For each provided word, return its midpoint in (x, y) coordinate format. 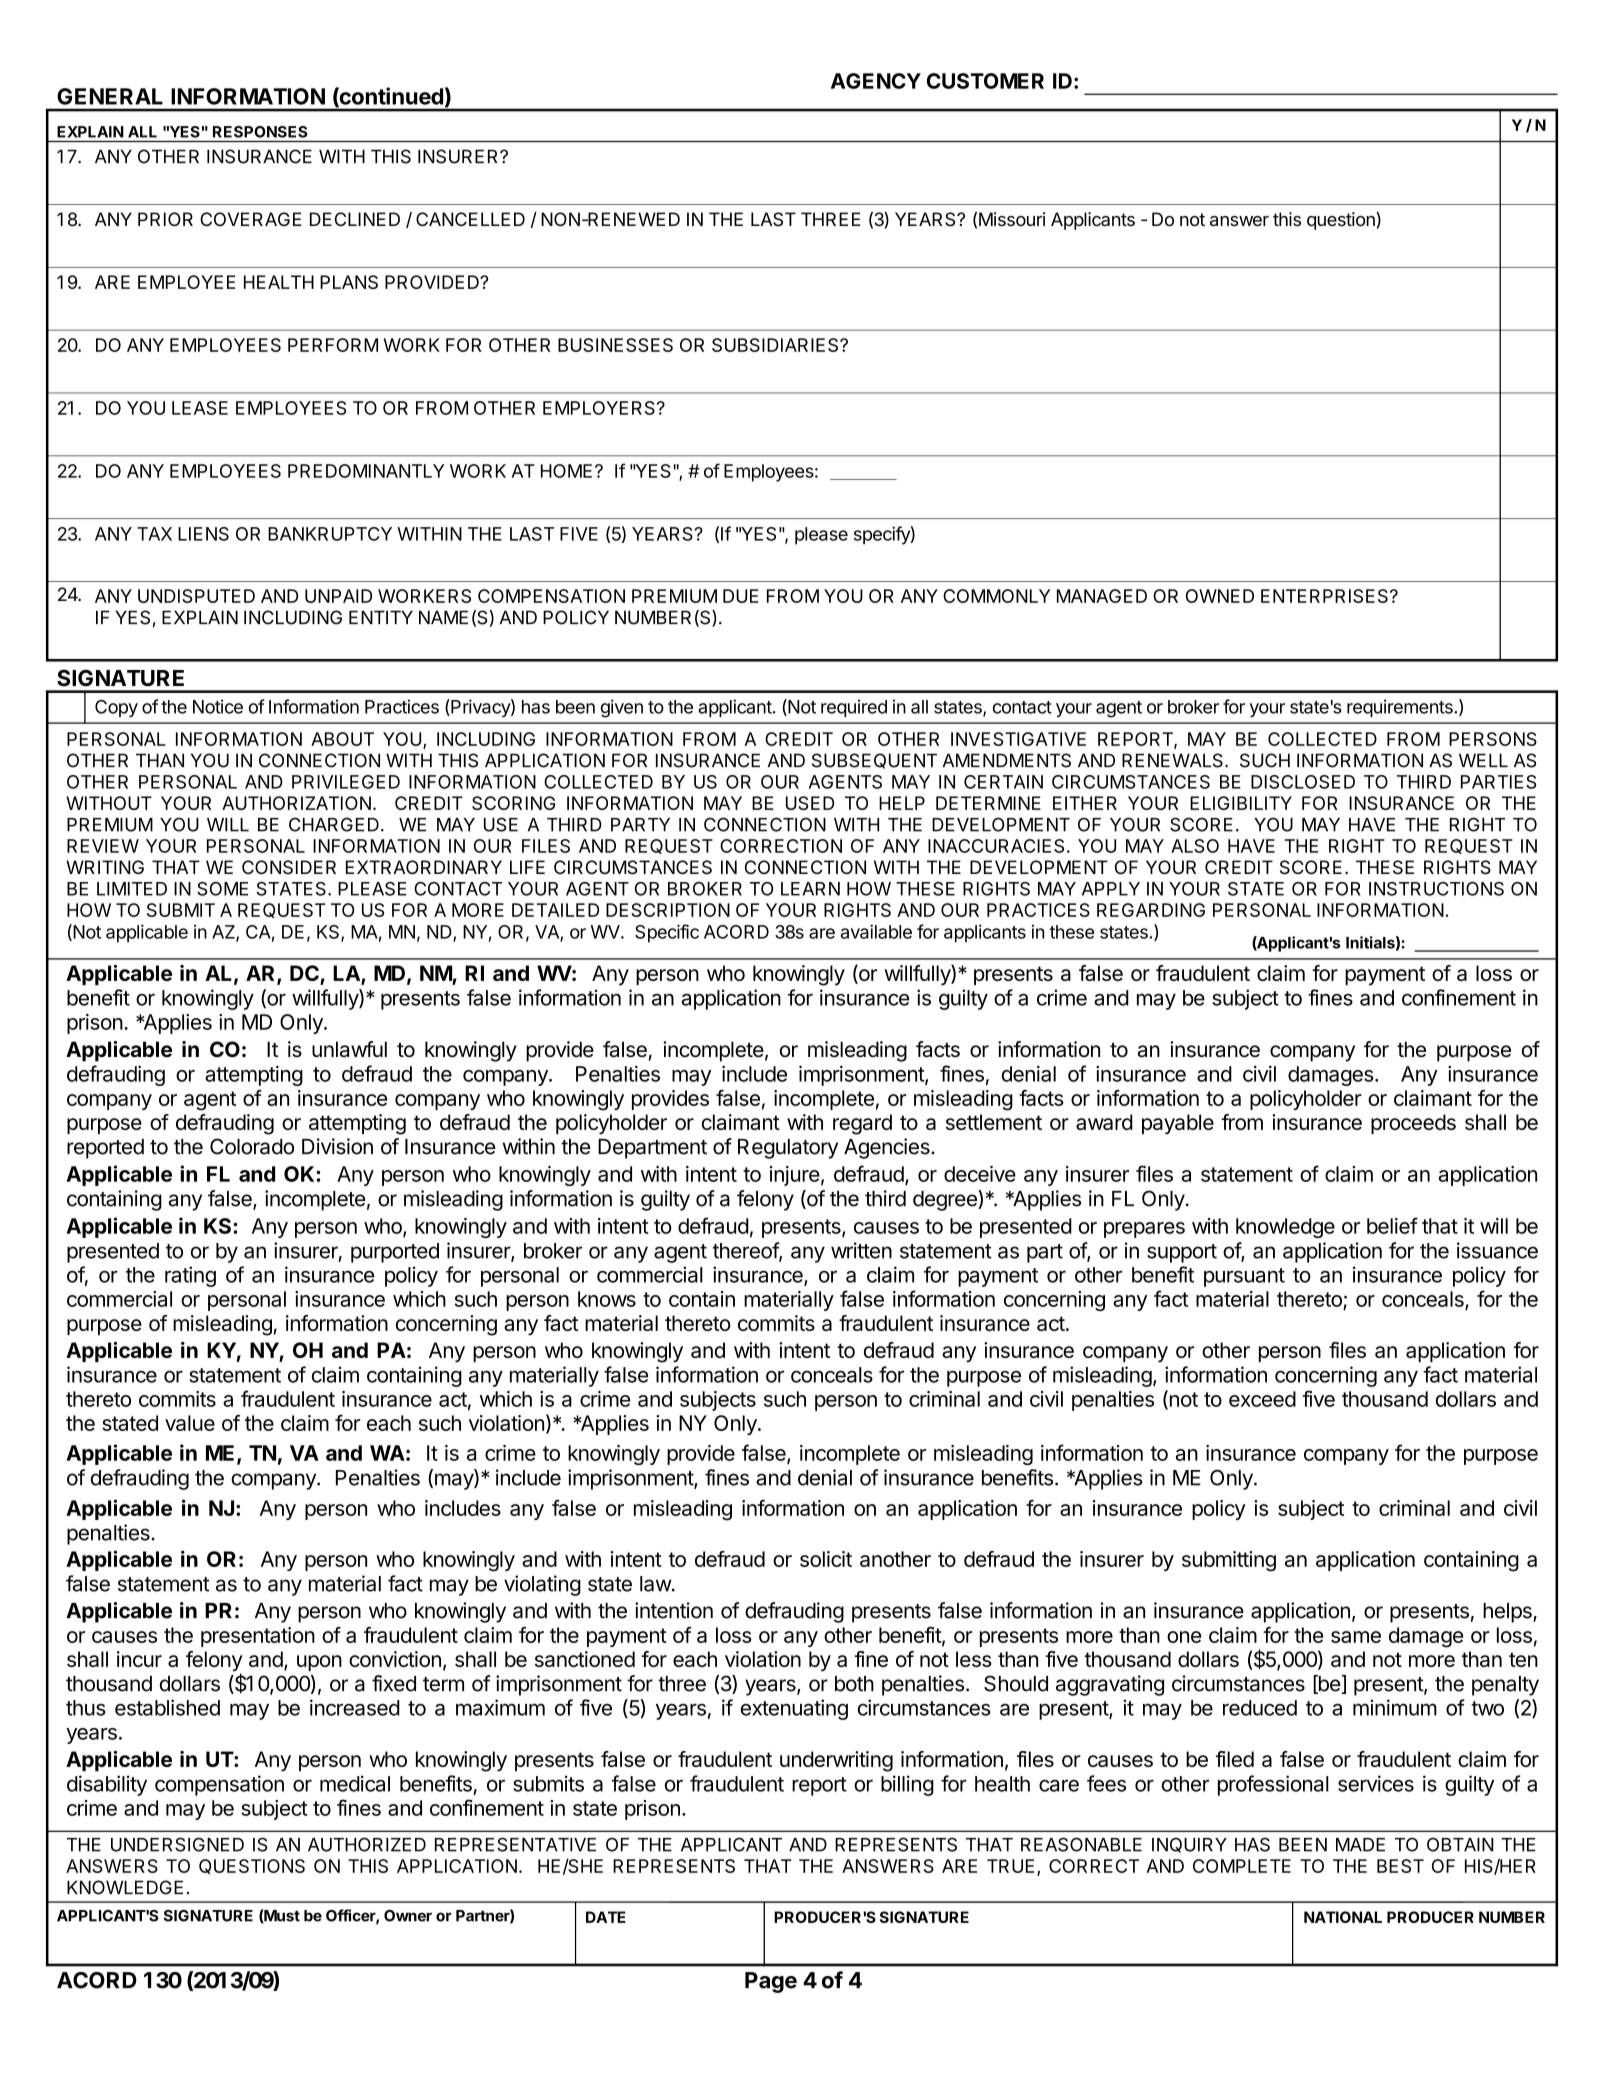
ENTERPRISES (1324, 596)
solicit (826, 1559)
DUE (740, 596)
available (876, 931)
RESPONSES (260, 132)
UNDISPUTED (196, 596)
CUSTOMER (985, 81)
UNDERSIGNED (177, 1844)
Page (771, 1982)
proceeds (1413, 1124)
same (1356, 1637)
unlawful (349, 1049)
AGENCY (876, 81)
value (190, 1423)
